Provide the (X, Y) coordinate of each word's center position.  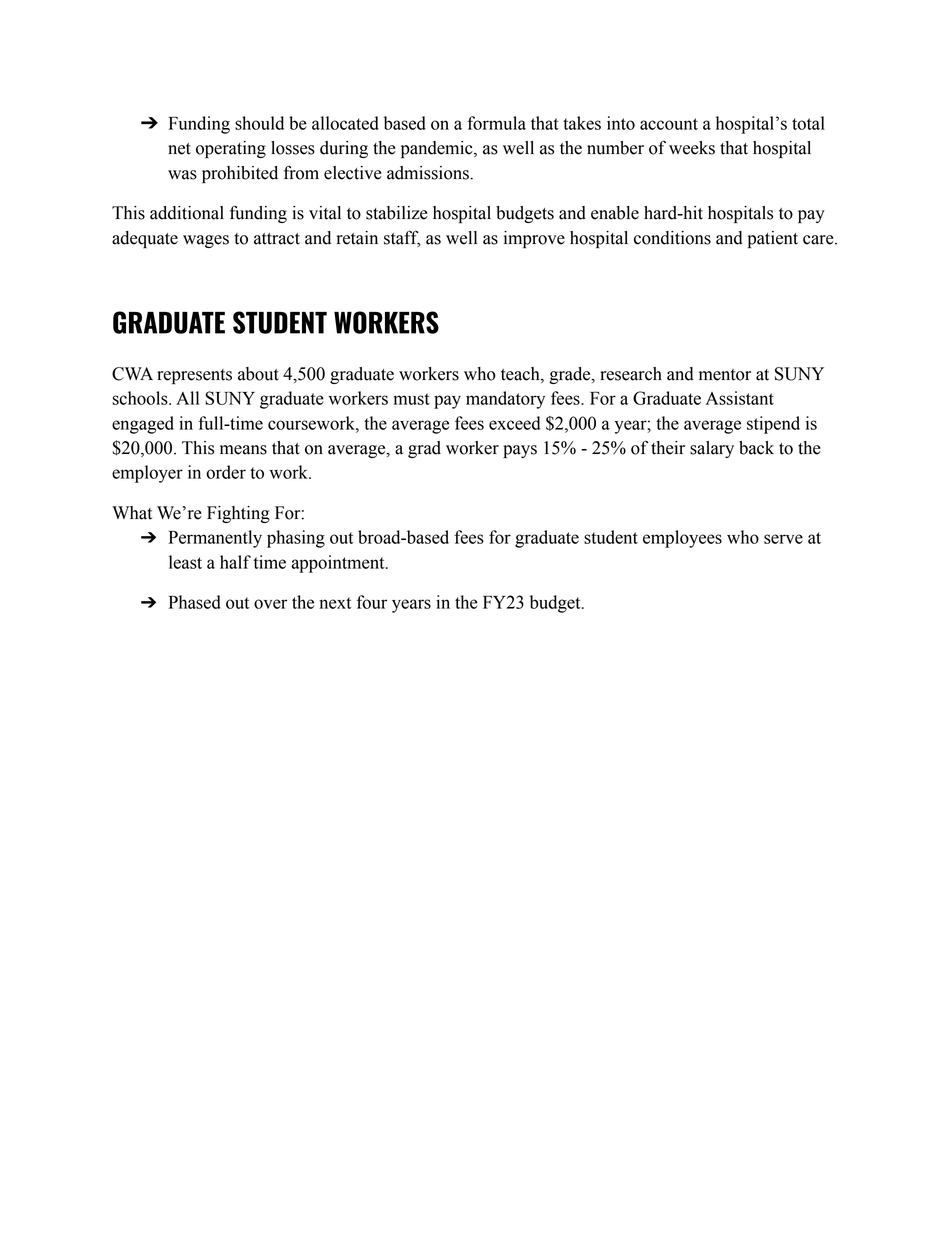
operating (231, 149)
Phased (195, 602)
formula (496, 123)
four (372, 602)
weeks (692, 148)
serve (783, 539)
